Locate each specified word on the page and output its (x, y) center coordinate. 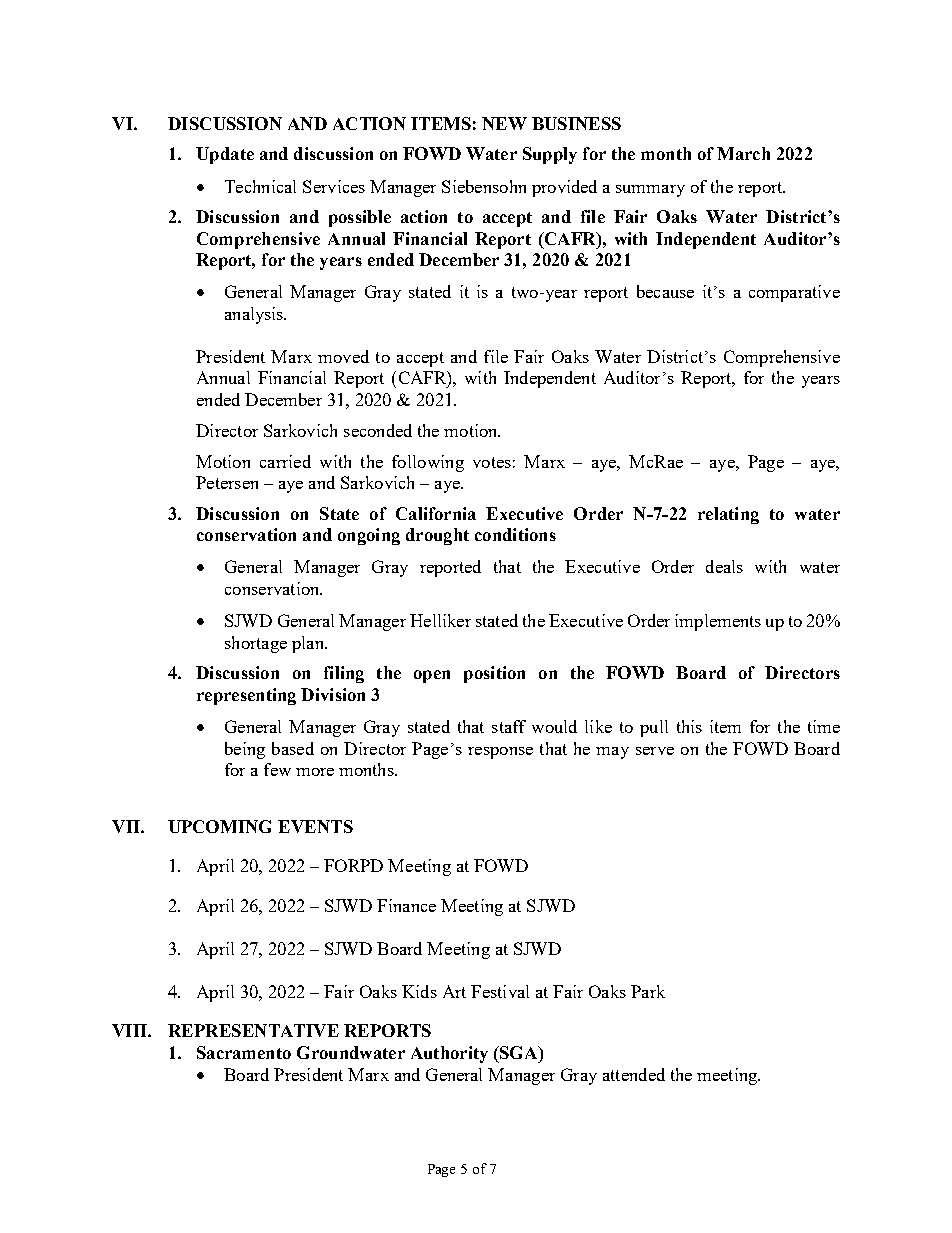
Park (648, 991)
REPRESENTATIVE (253, 1030)
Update (225, 155)
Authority (449, 1054)
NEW (504, 123)
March (743, 153)
